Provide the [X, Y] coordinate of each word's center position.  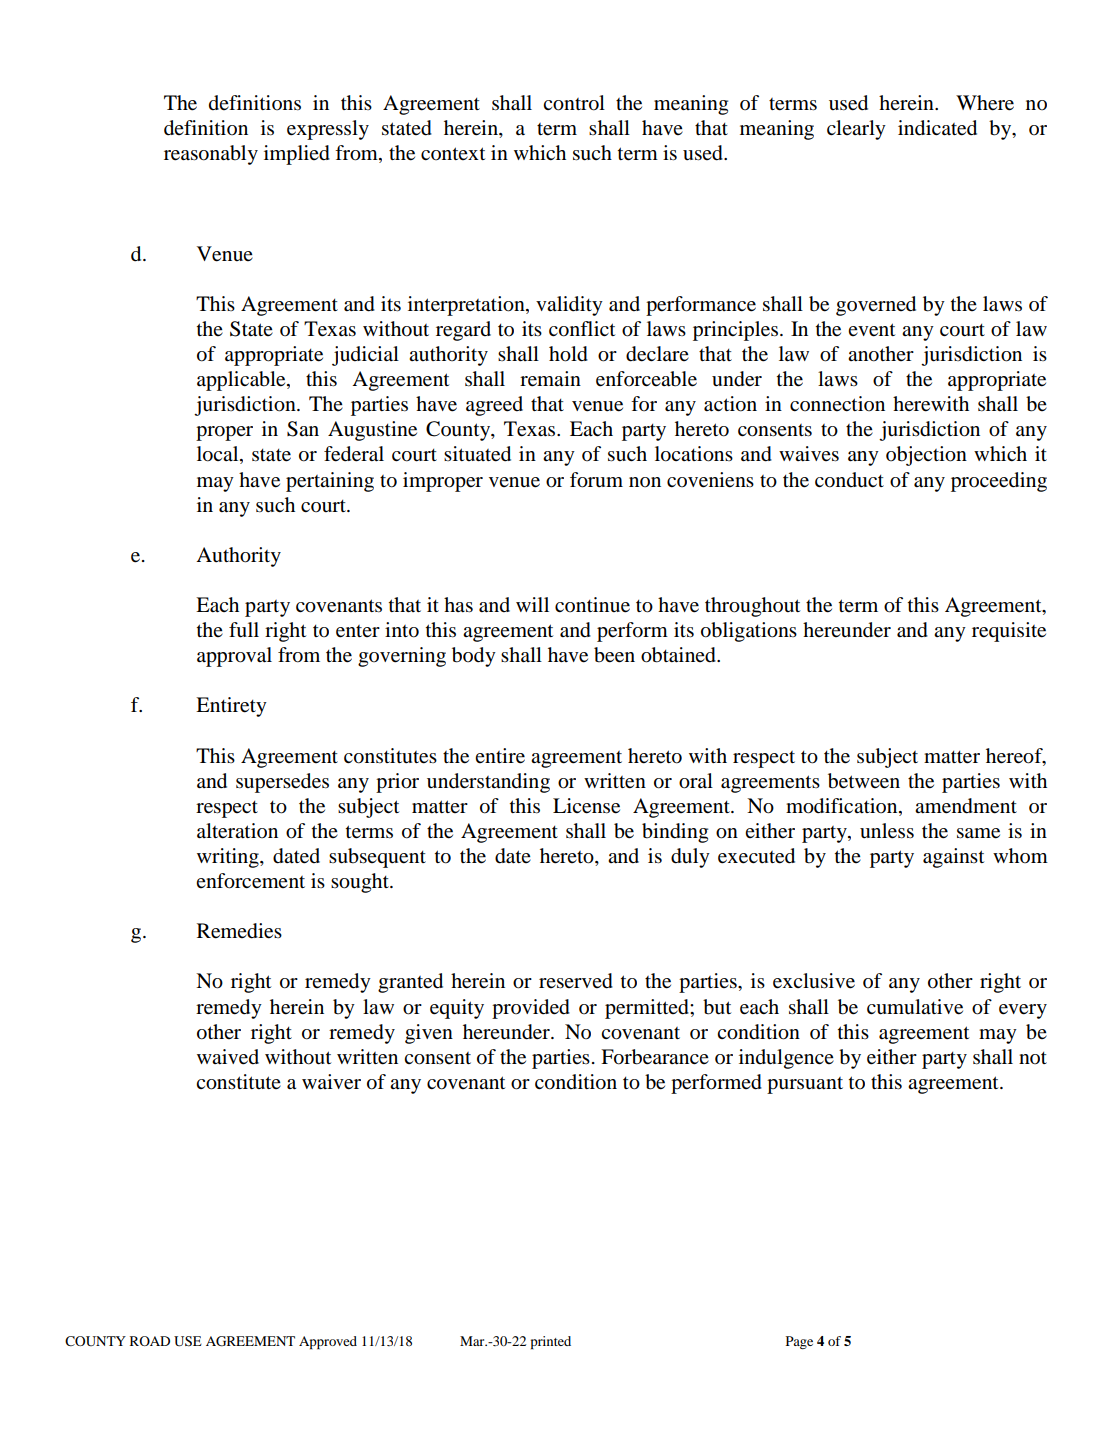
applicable [242, 381]
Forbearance [655, 1057]
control [574, 103]
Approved [328, 1343]
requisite [1009, 632]
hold [568, 354]
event [871, 330]
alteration [237, 831]
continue [592, 605]
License [586, 806]
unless [887, 831]
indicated [937, 128]
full [244, 630]
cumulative [915, 1007]
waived [228, 1057]
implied [297, 155]
